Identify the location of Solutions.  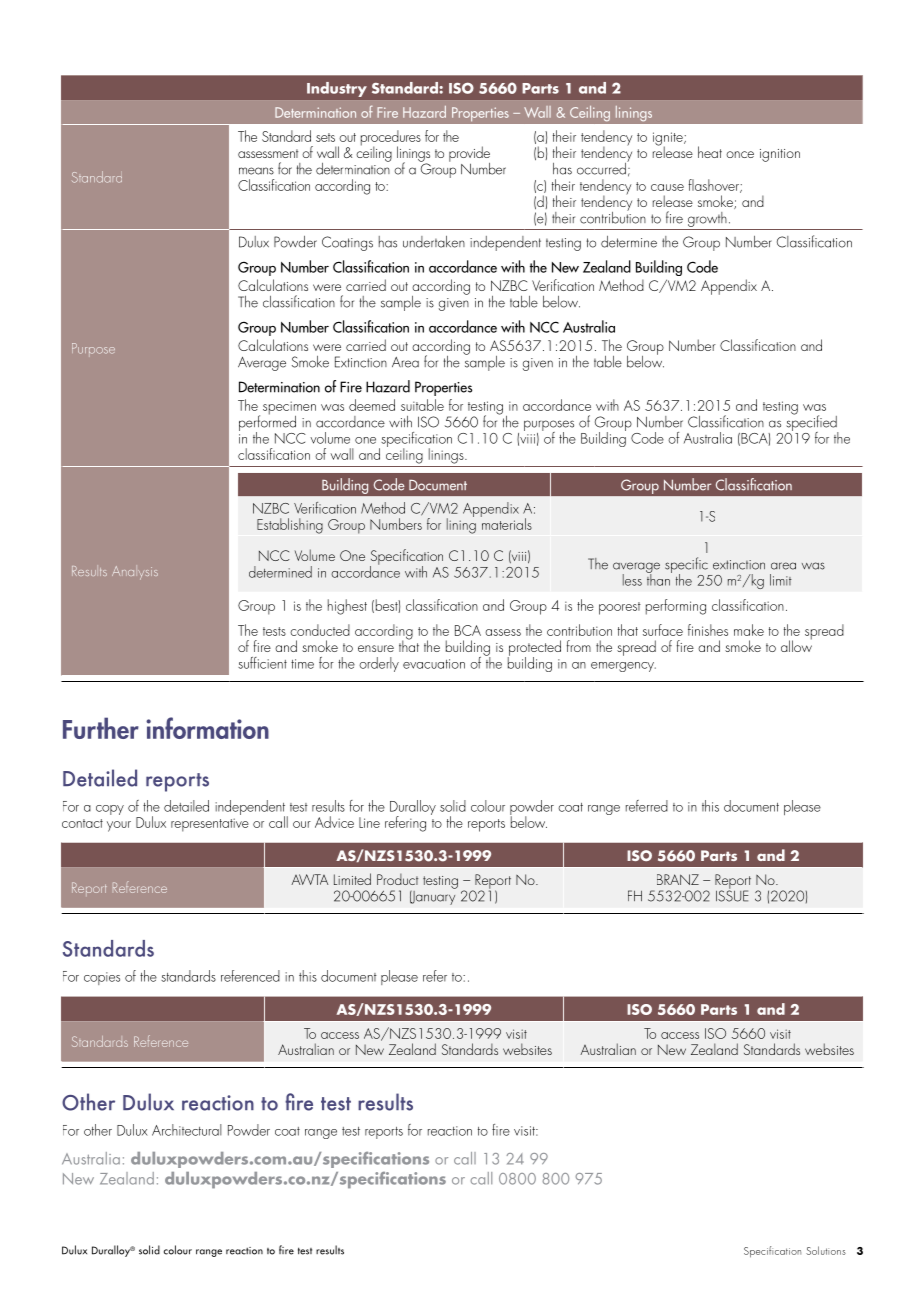
(826, 1250).
